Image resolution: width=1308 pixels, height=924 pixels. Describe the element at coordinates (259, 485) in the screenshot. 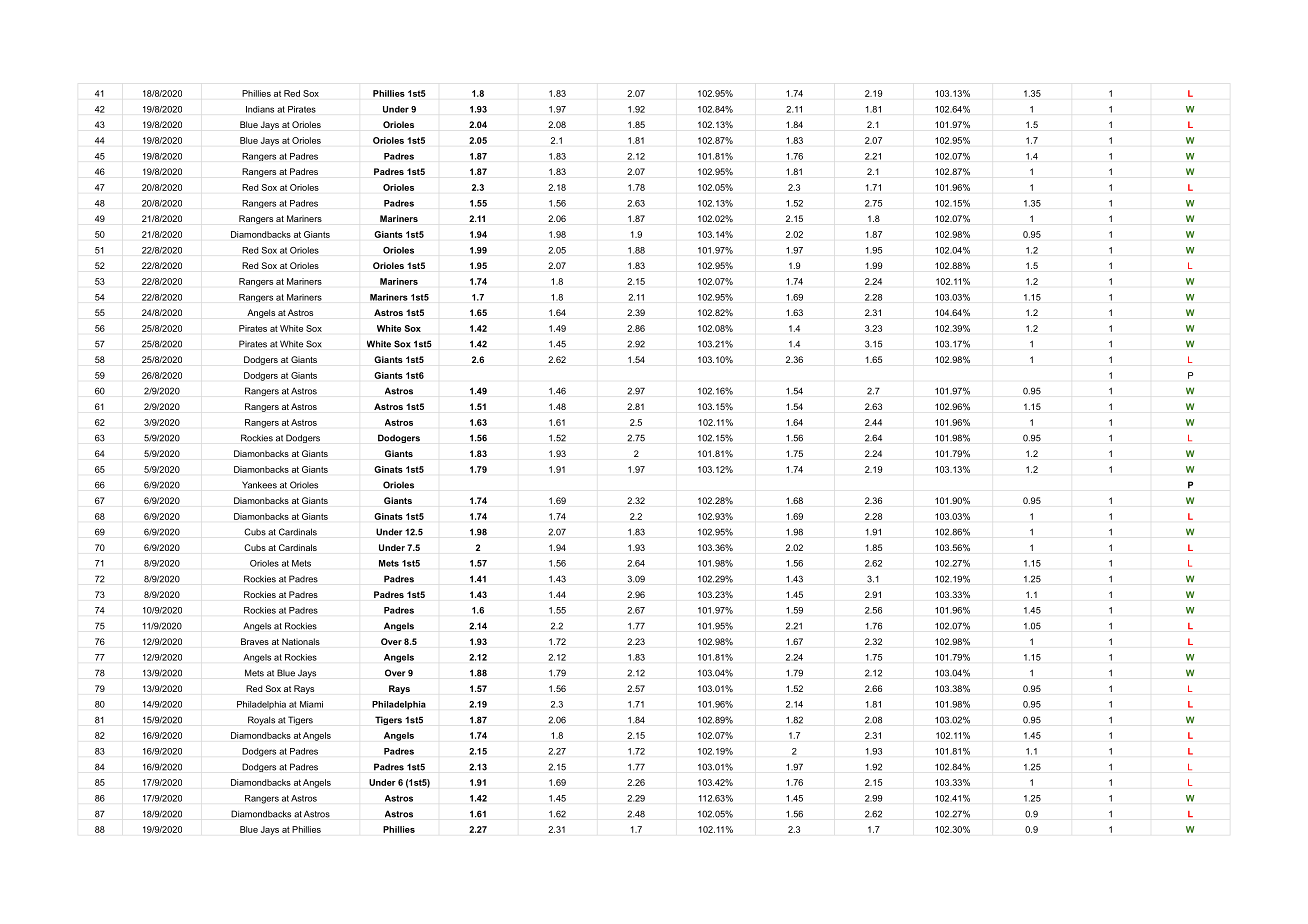

I see `Yankees` at that location.
